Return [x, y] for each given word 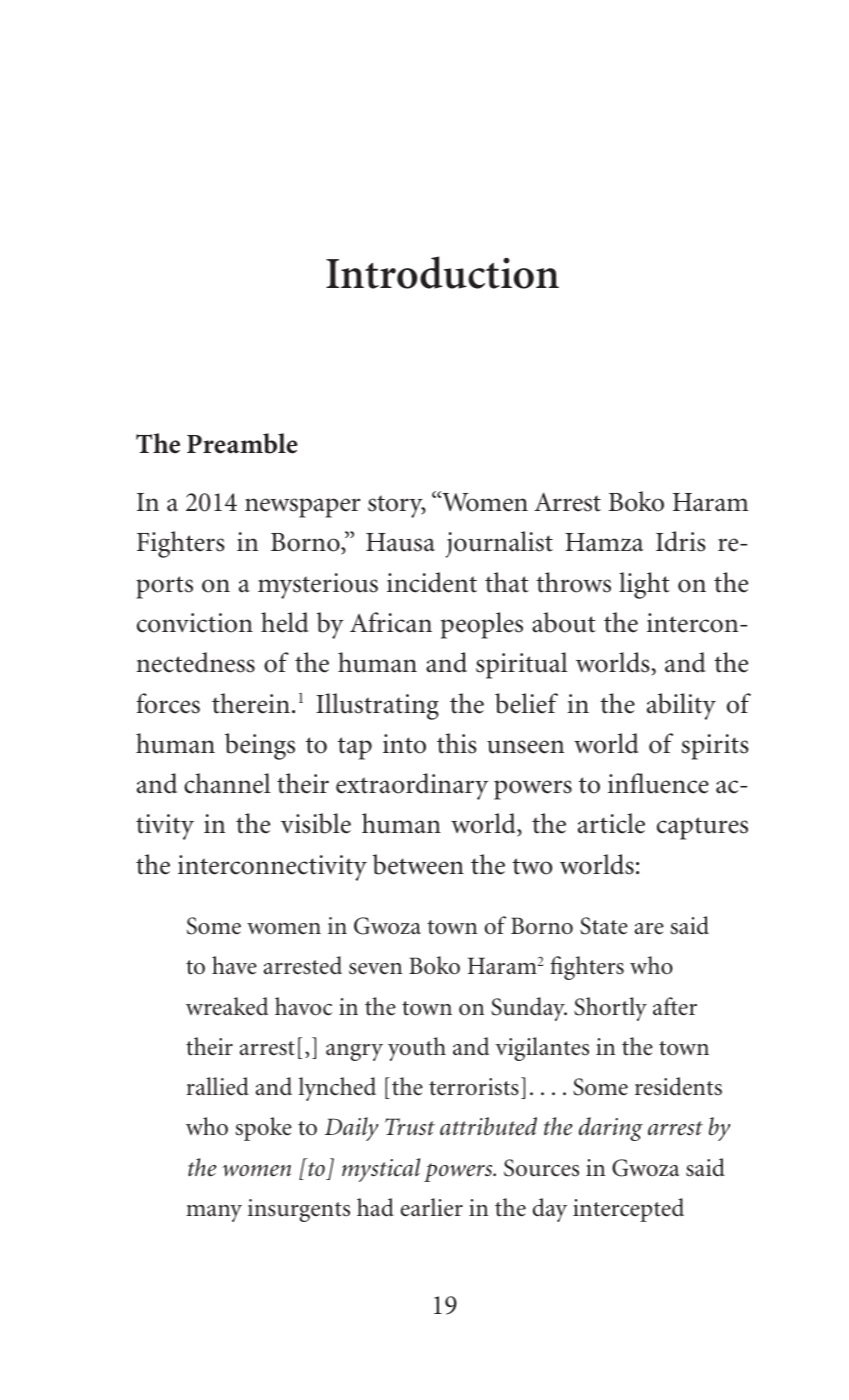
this [457, 743]
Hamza [604, 542]
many [214, 1213]
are [649, 929]
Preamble [242, 443]
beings [260, 746]
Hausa [400, 542]
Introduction [442, 272]
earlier [432, 1207]
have [234, 965]
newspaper [302, 508]
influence [658, 783]
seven [375, 969]
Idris [681, 541]
